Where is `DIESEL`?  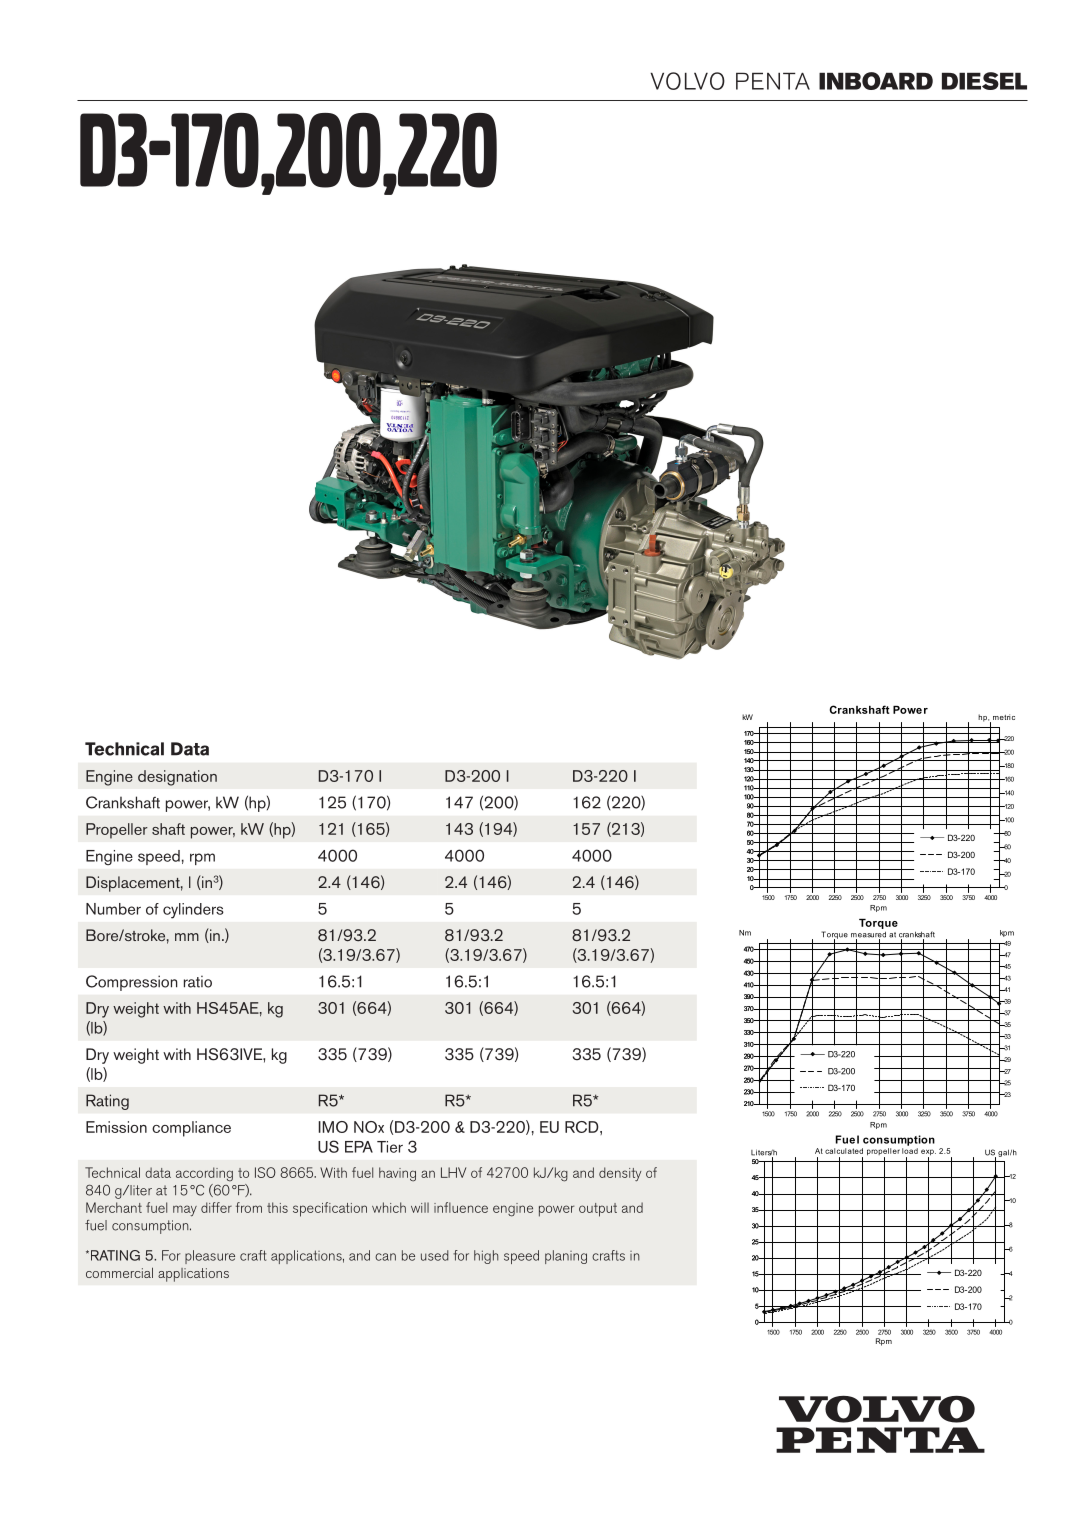 DIESEL is located at coordinates (984, 81).
